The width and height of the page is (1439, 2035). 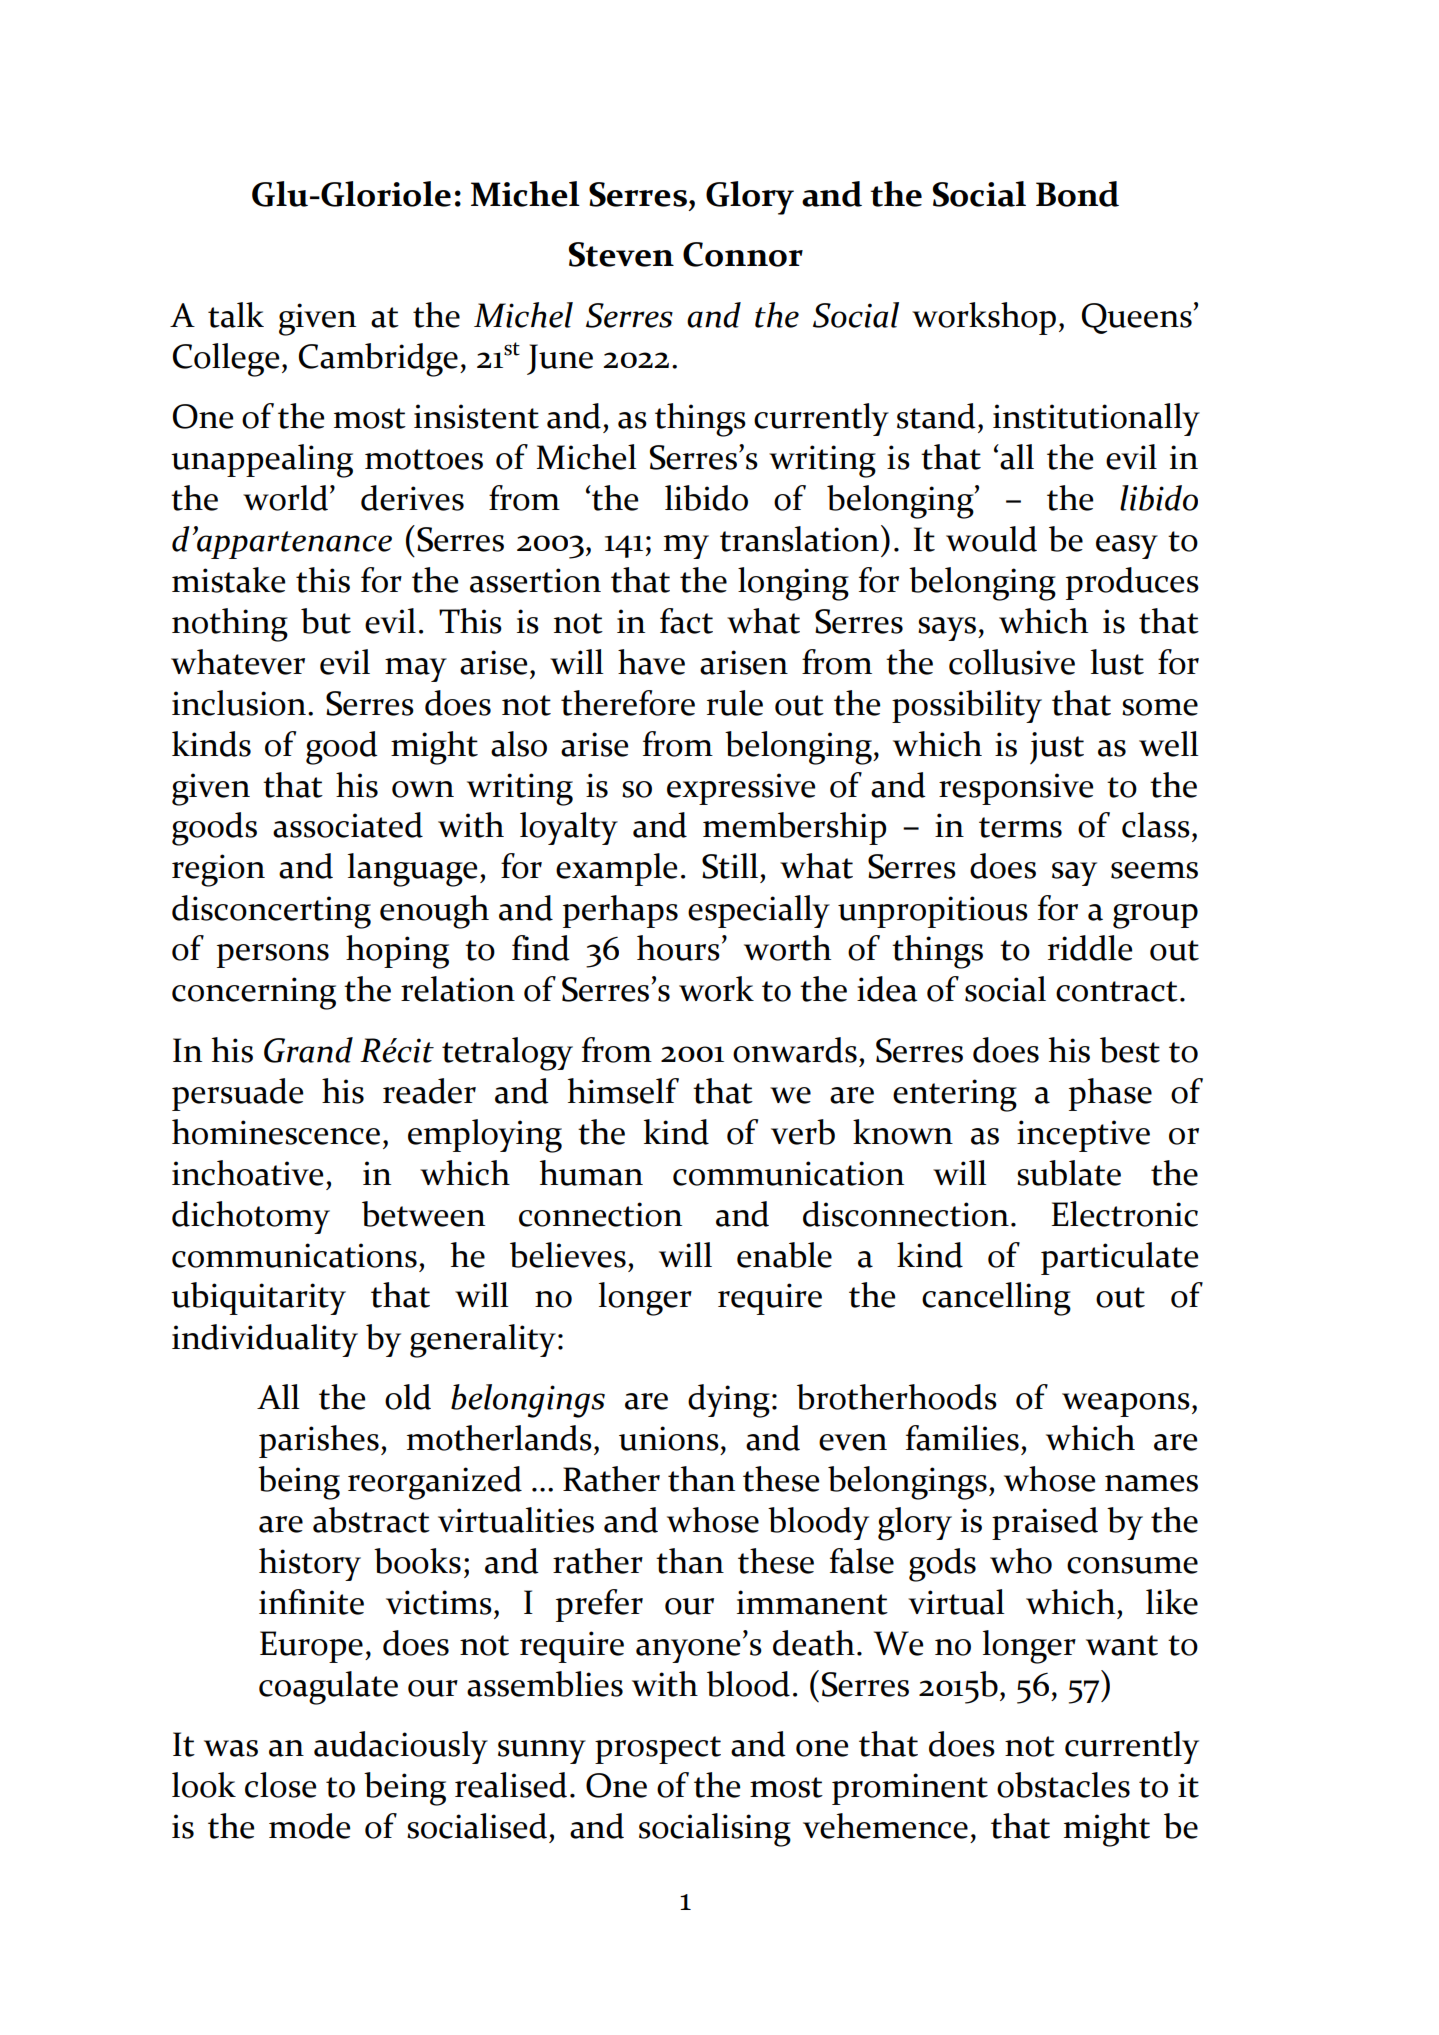 What do you see at coordinates (743, 254) in the page?
I see `Connor` at bounding box center [743, 254].
